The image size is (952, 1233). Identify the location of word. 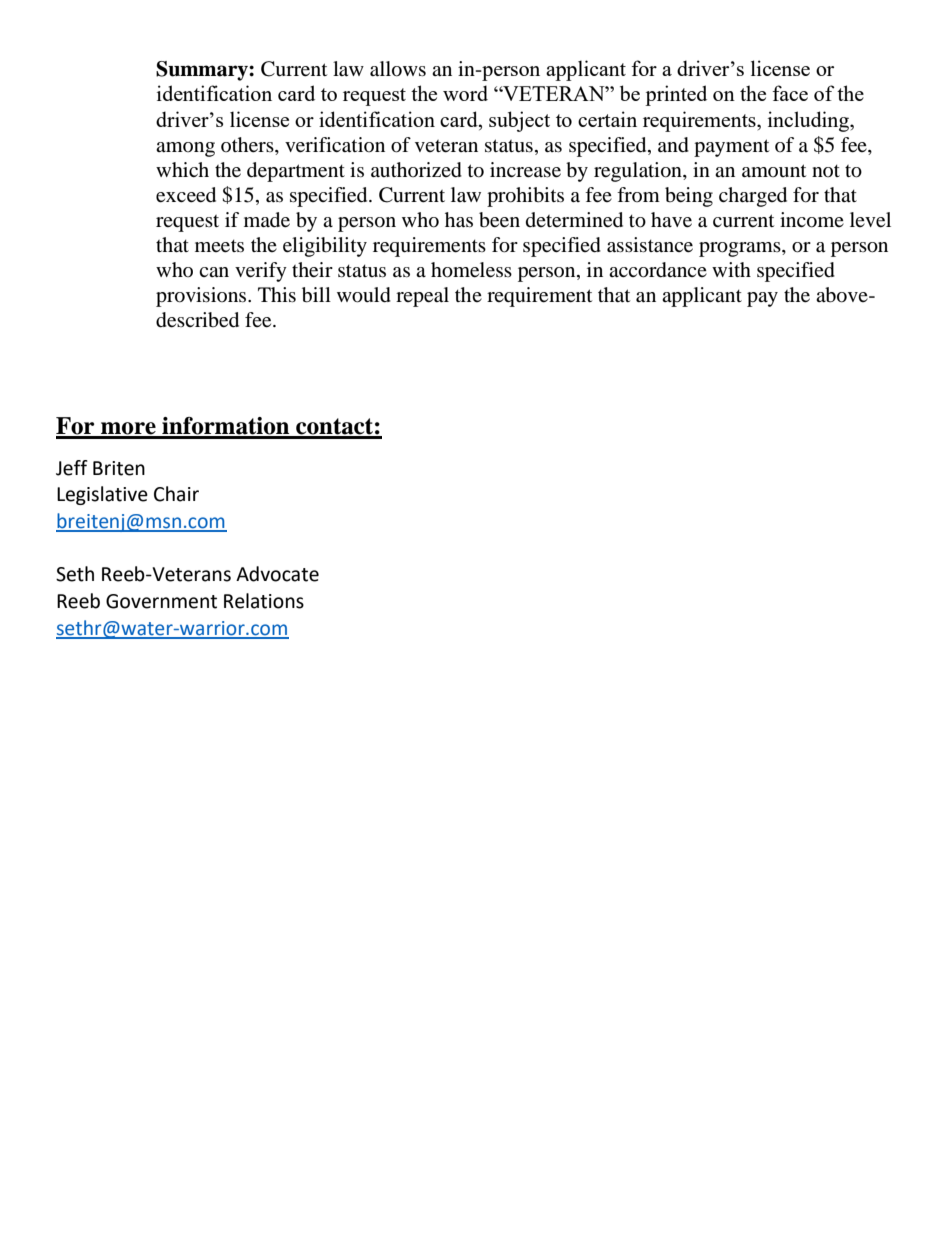
(465, 93).
